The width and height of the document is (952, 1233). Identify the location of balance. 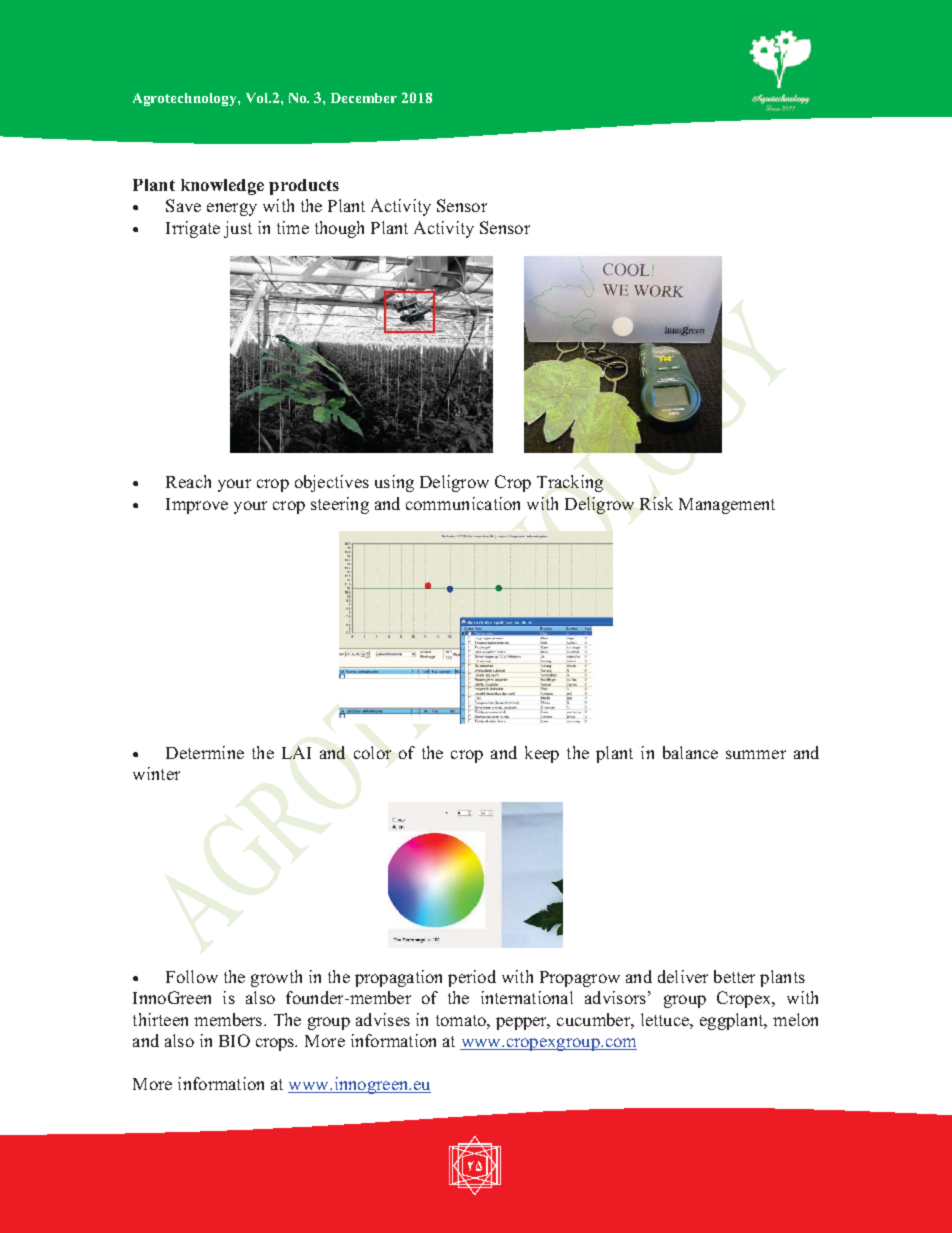
(690, 752).
